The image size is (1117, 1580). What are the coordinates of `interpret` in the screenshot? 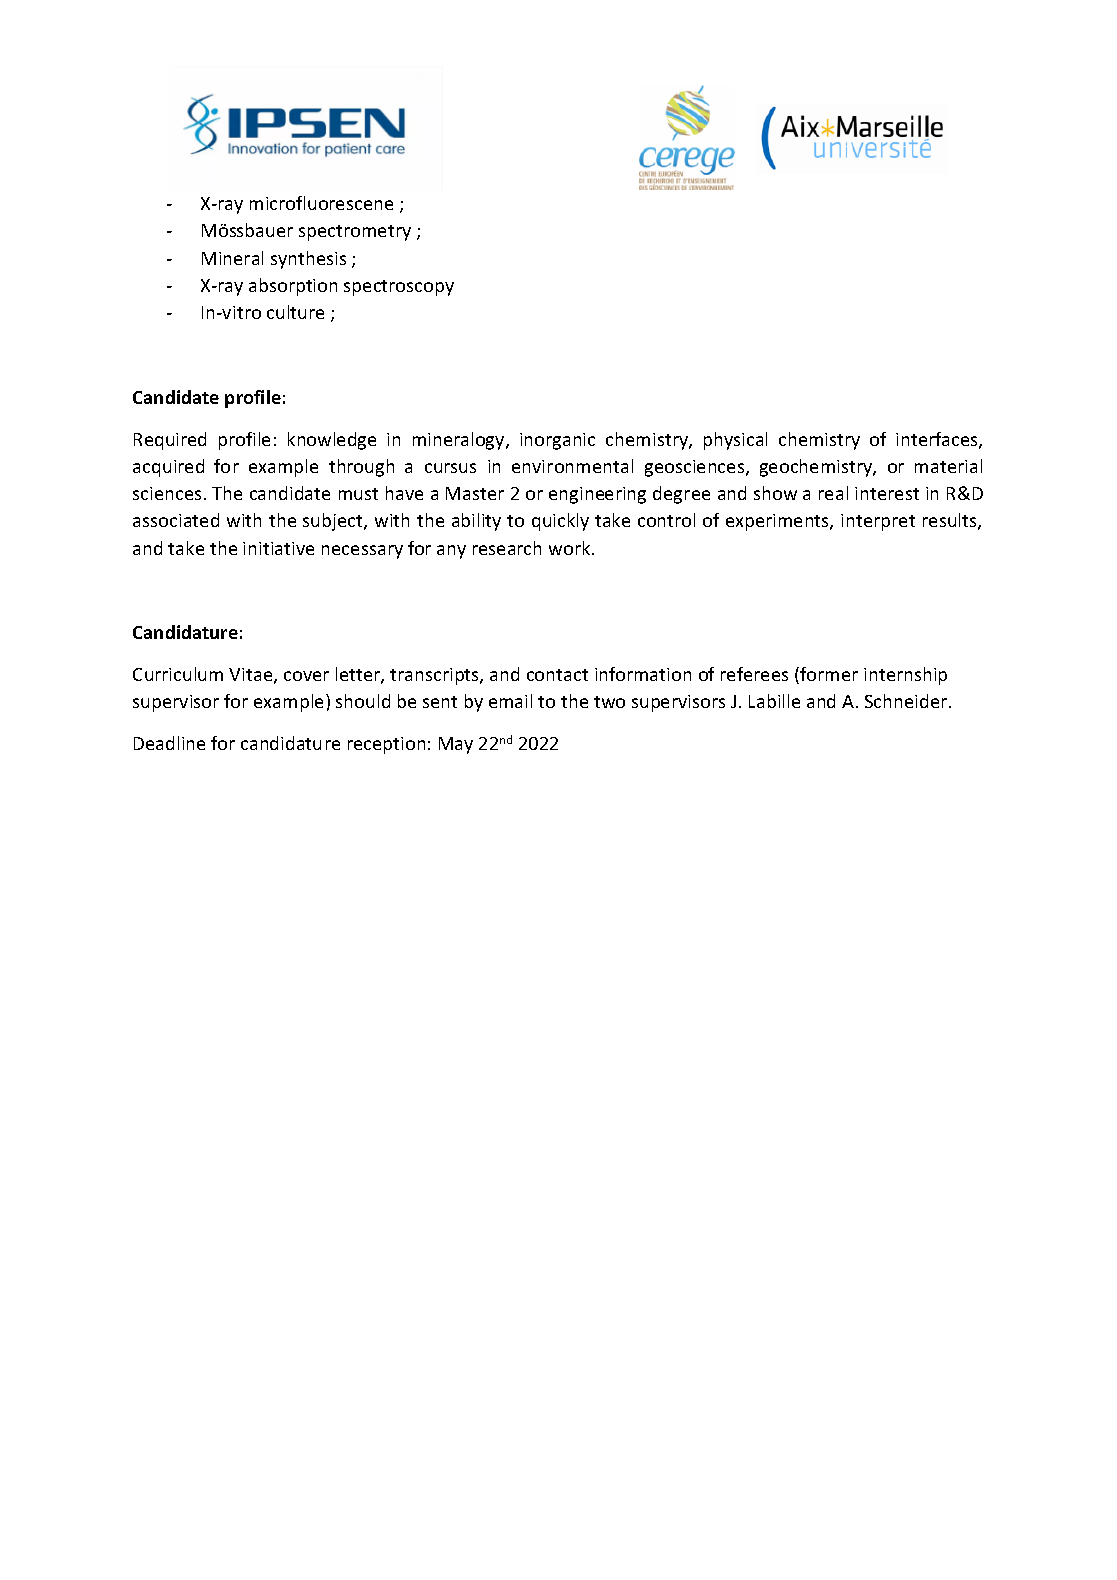 It's located at (878, 522).
